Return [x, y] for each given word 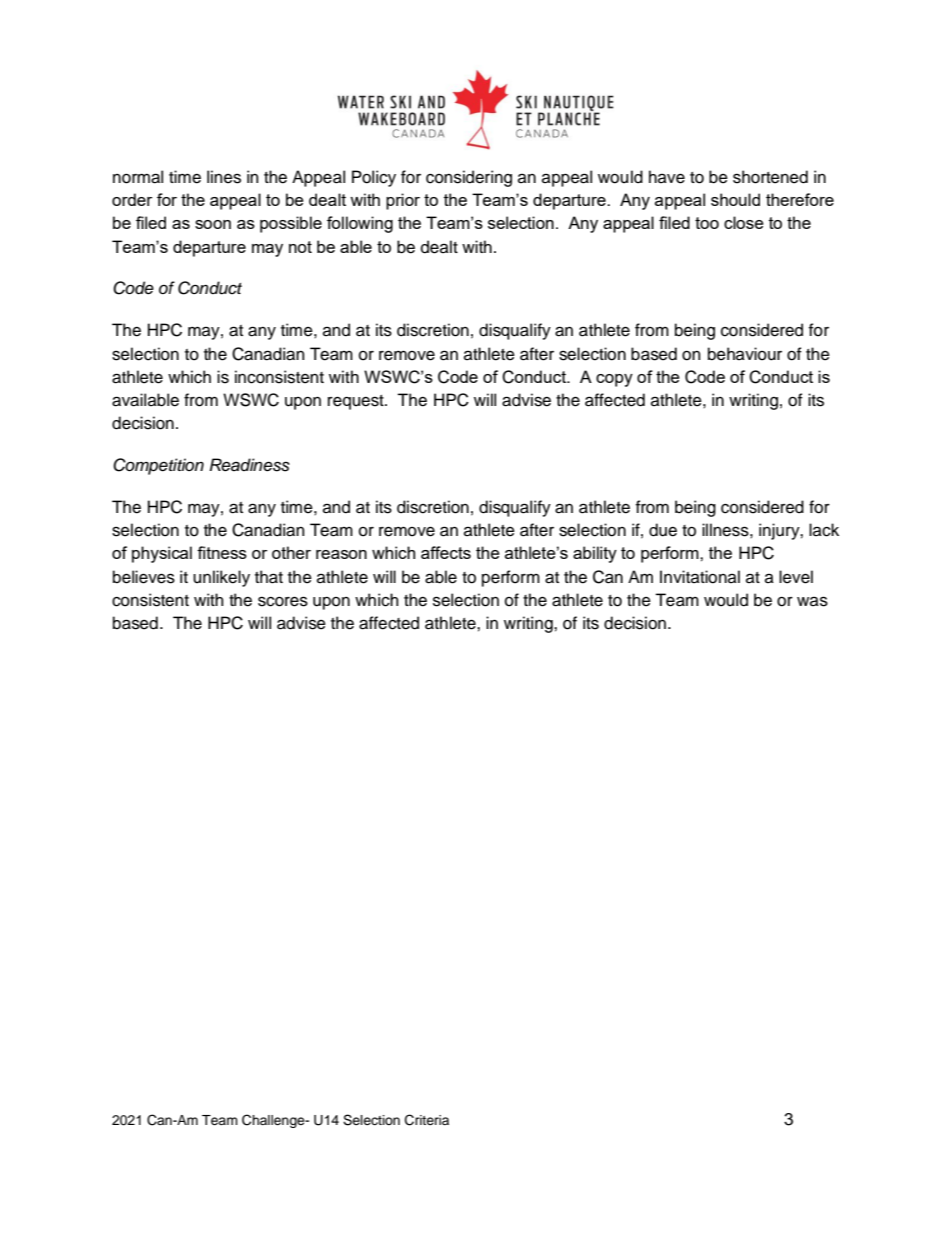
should [735, 199]
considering [469, 178]
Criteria [427, 1120]
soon [213, 224]
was [812, 601]
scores [283, 601]
